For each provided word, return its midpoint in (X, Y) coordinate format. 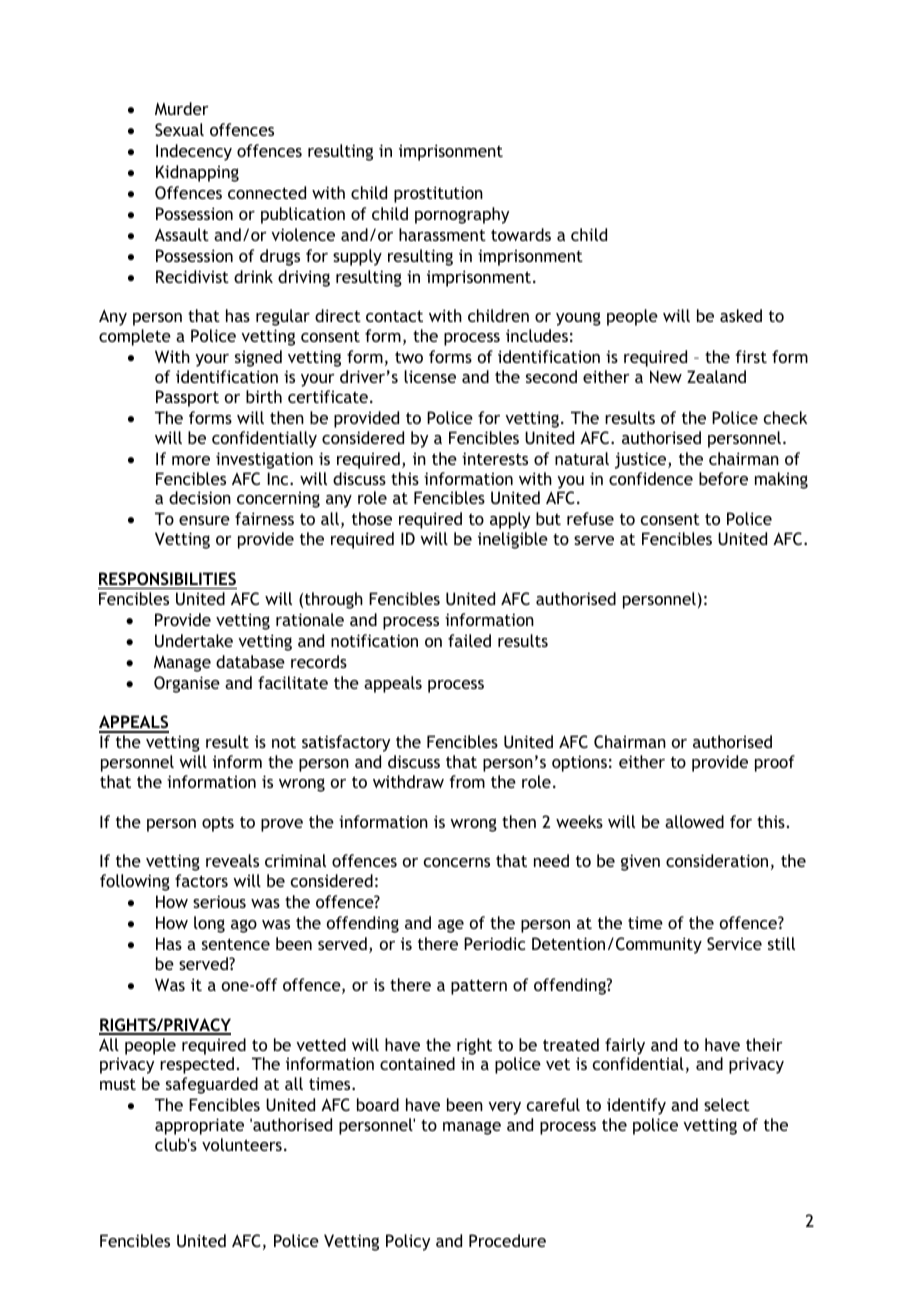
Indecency (194, 152)
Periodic (494, 943)
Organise (187, 684)
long (209, 924)
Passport (187, 398)
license (430, 376)
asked (741, 315)
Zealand (716, 376)
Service (734, 943)
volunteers (242, 1144)
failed (469, 640)
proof (775, 763)
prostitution (438, 194)
